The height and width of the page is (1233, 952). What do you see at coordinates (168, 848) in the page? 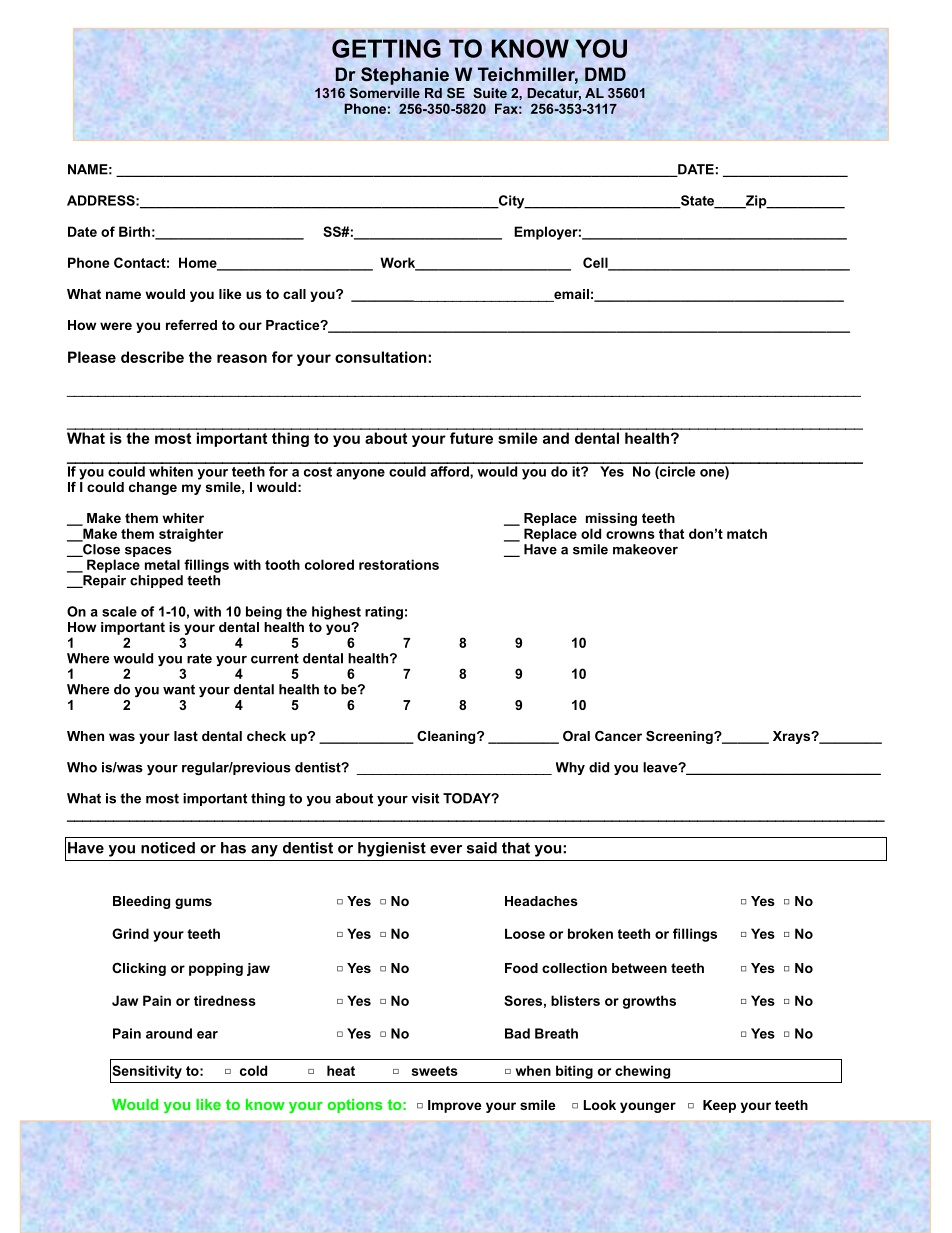
I see `noticed` at bounding box center [168, 848].
